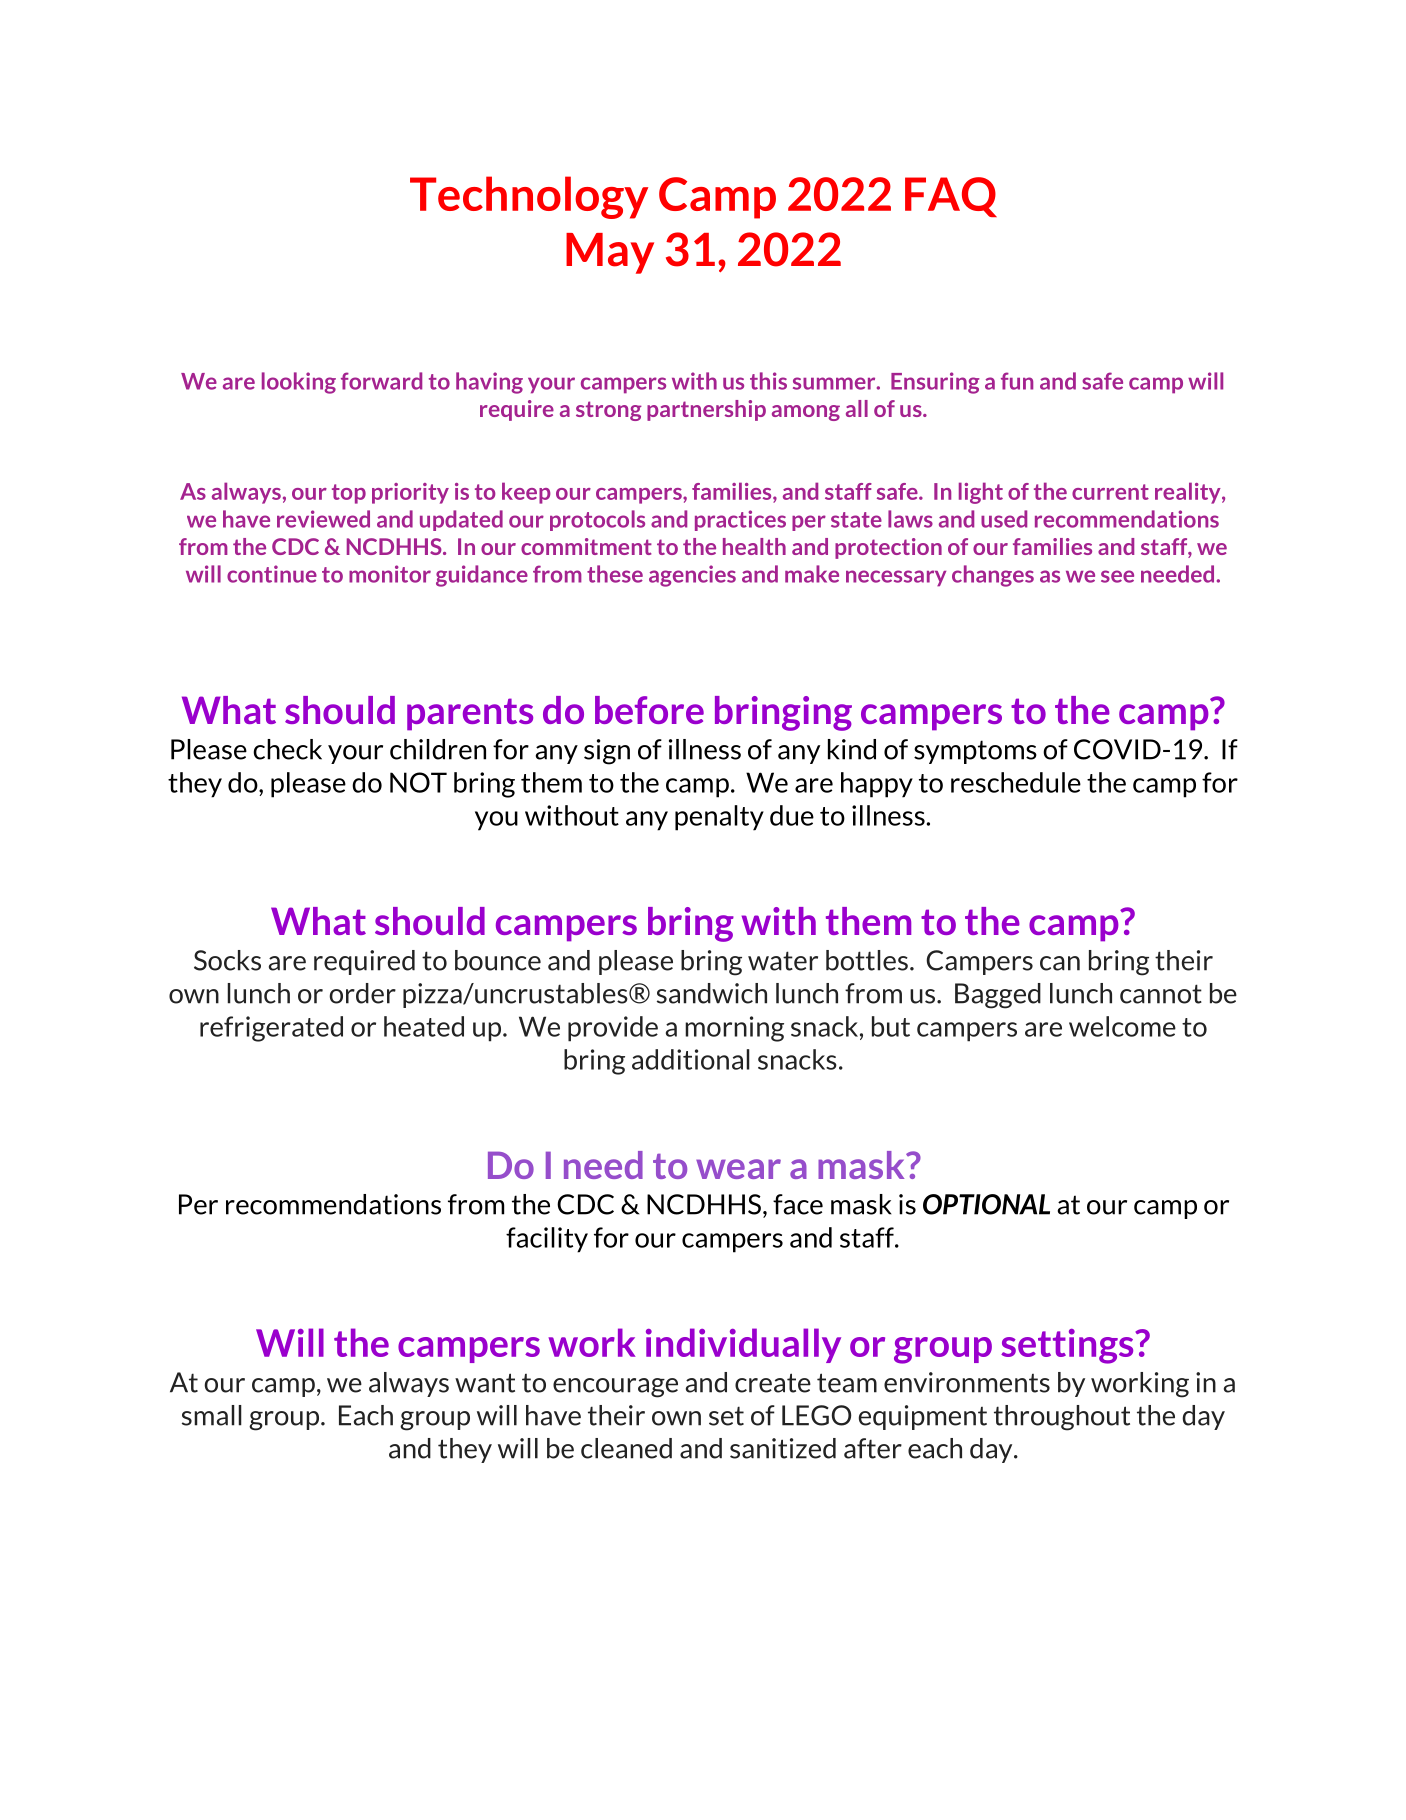 This screenshot has height=1820, width=1406. I want to click on practices, so click(740, 520).
